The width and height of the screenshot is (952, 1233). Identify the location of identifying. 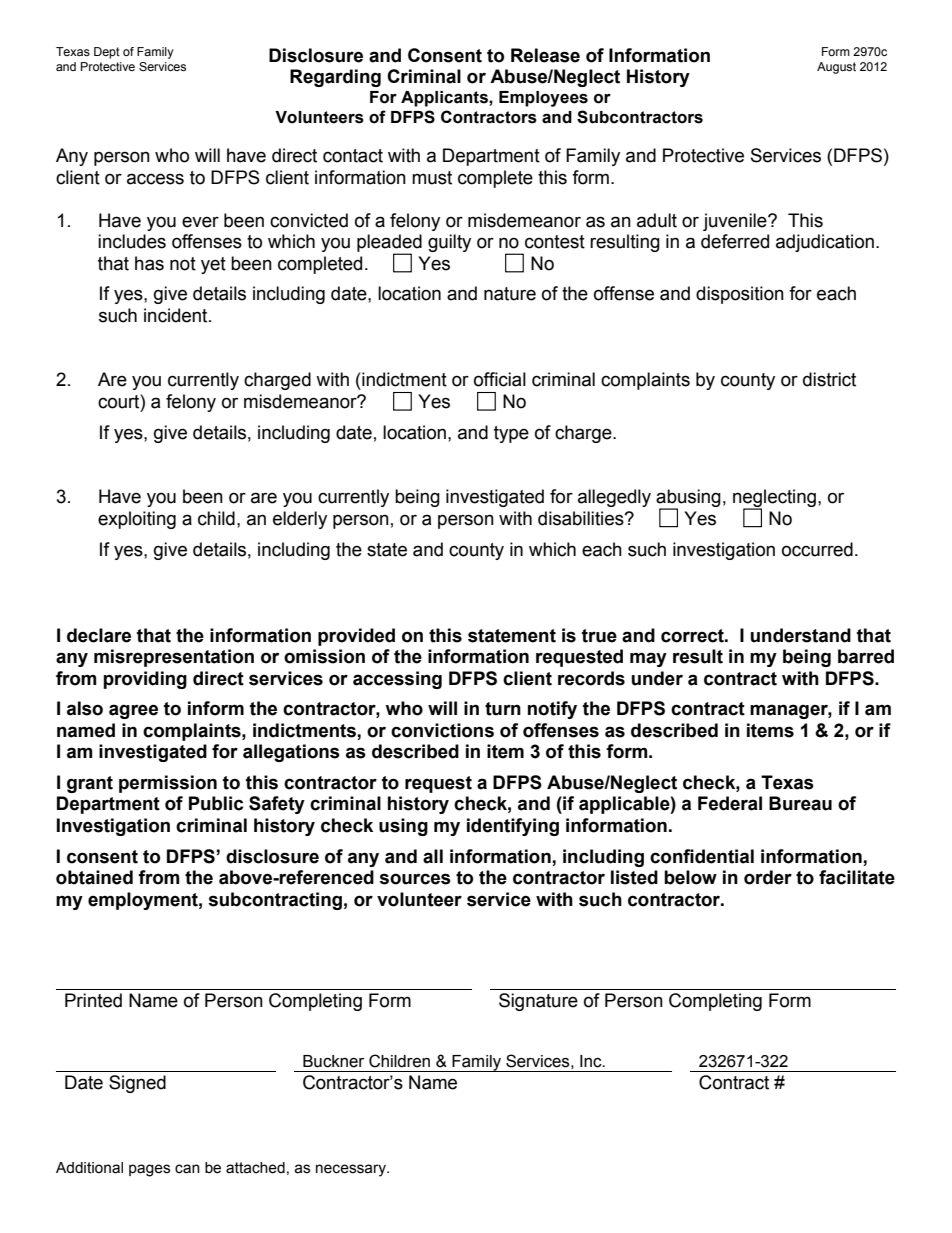
(513, 827).
